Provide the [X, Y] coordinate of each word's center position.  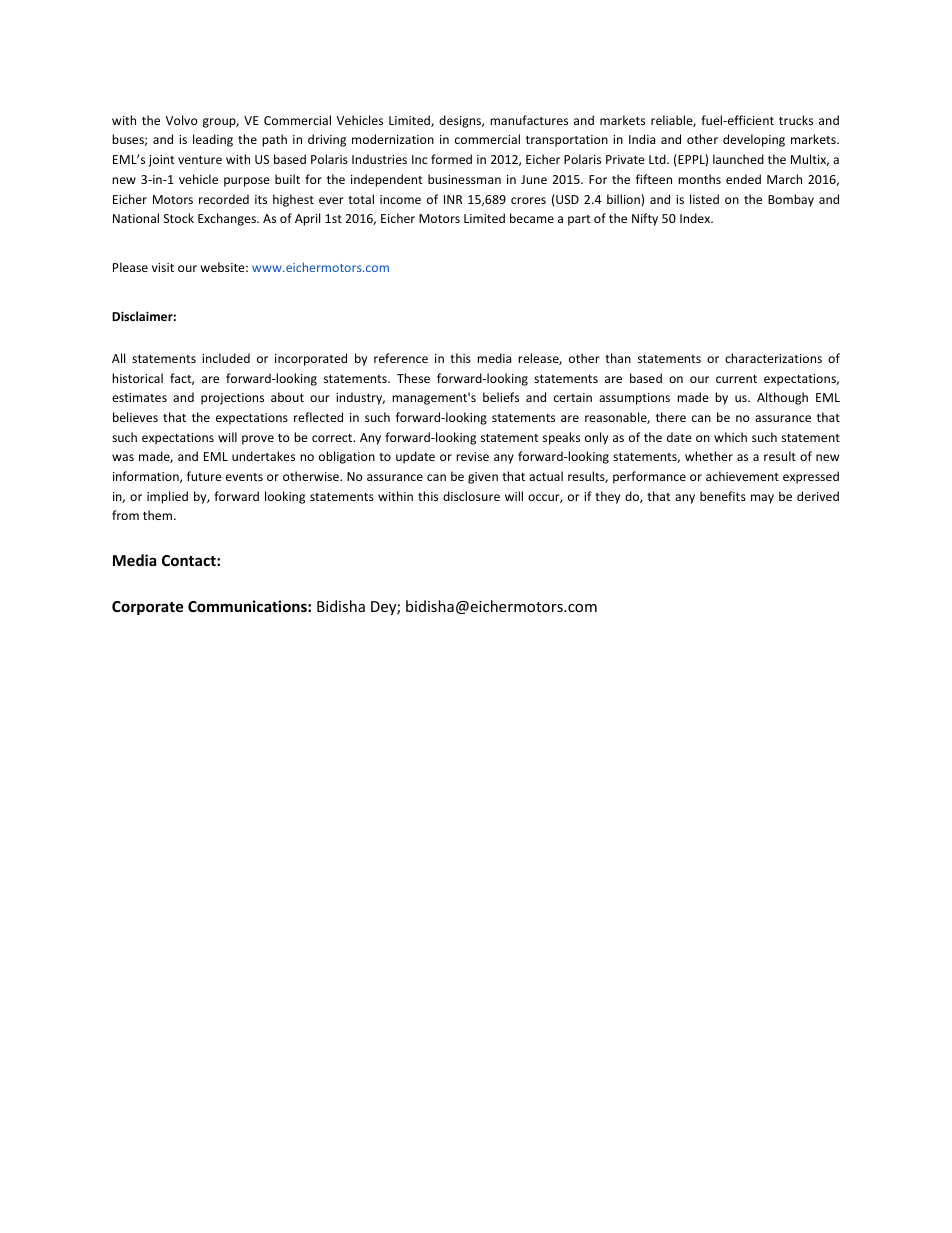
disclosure [471, 496]
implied [167, 497]
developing [754, 140]
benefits [723, 496]
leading [213, 140]
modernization [393, 139]
